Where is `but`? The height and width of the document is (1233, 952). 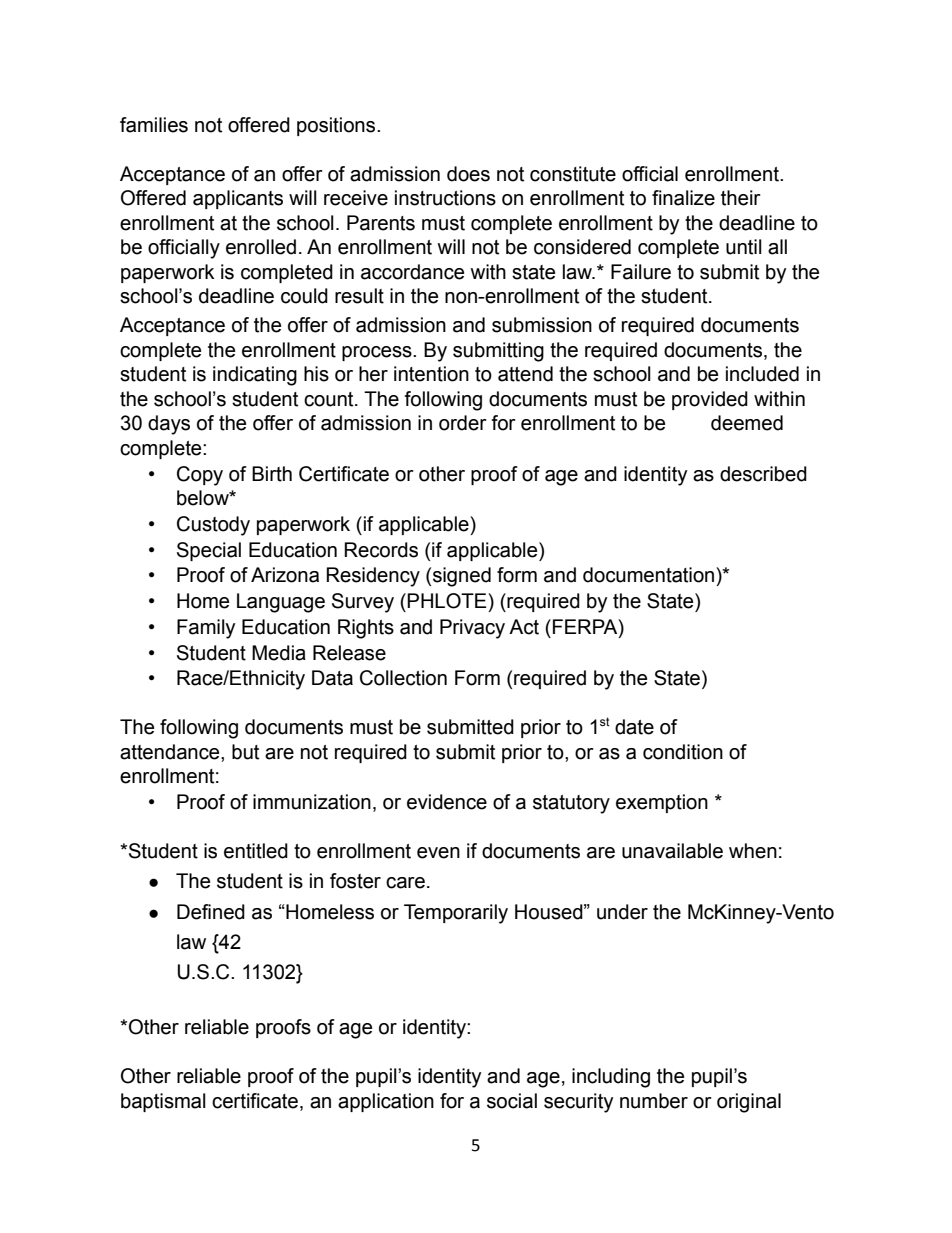 but is located at coordinates (245, 752).
